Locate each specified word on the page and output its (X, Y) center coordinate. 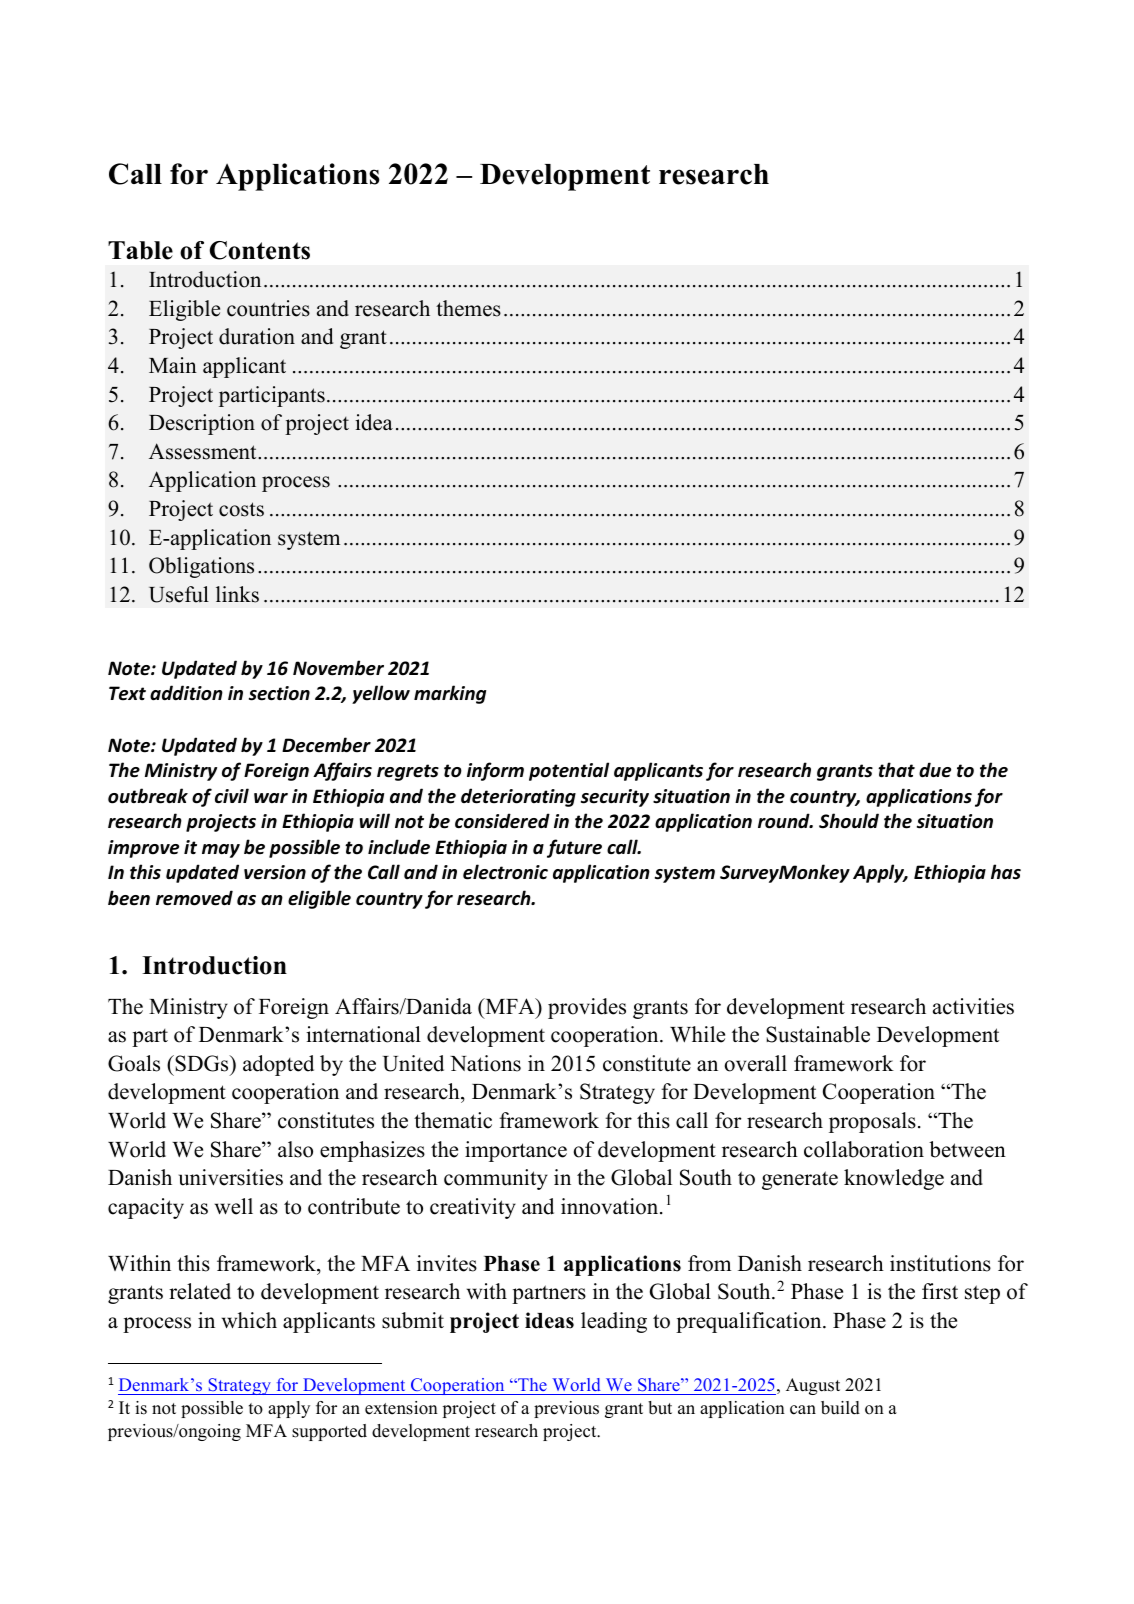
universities (231, 1177)
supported (329, 1432)
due (935, 770)
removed (194, 898)
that (896, 770)
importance (516, 1151)
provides (587, 1008)
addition (186, 693)
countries (268, 308)
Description (202, 424)
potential (569, 771)
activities (973, 1006)
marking (450, 694)
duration (257, 336)
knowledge (894, 1179)
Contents (260, 250)
